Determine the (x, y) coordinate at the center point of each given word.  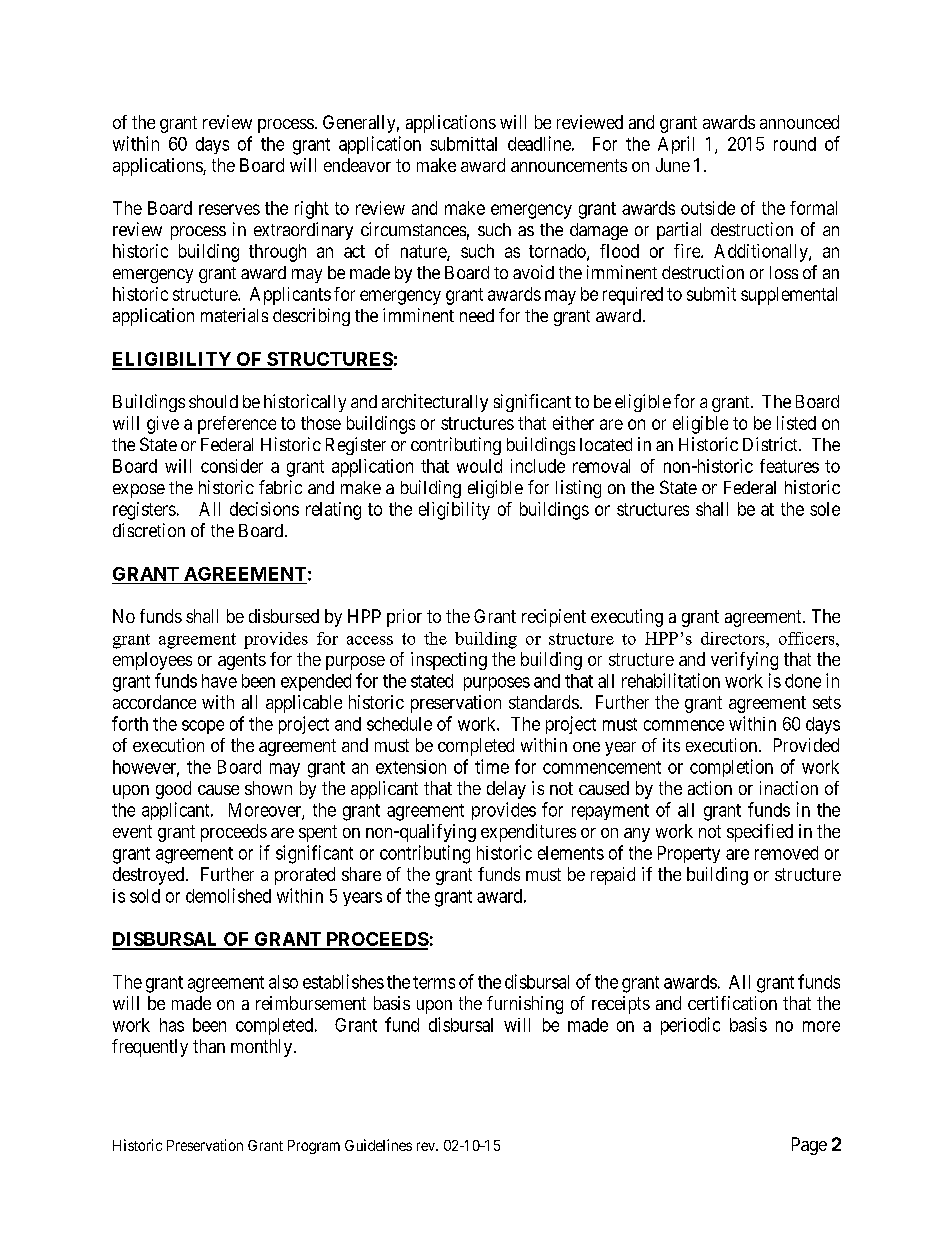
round (795, 144)
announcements (569, 165)
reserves (229, 209)
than (209, 1046)
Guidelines (378, 1145)
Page (809, 1146)
